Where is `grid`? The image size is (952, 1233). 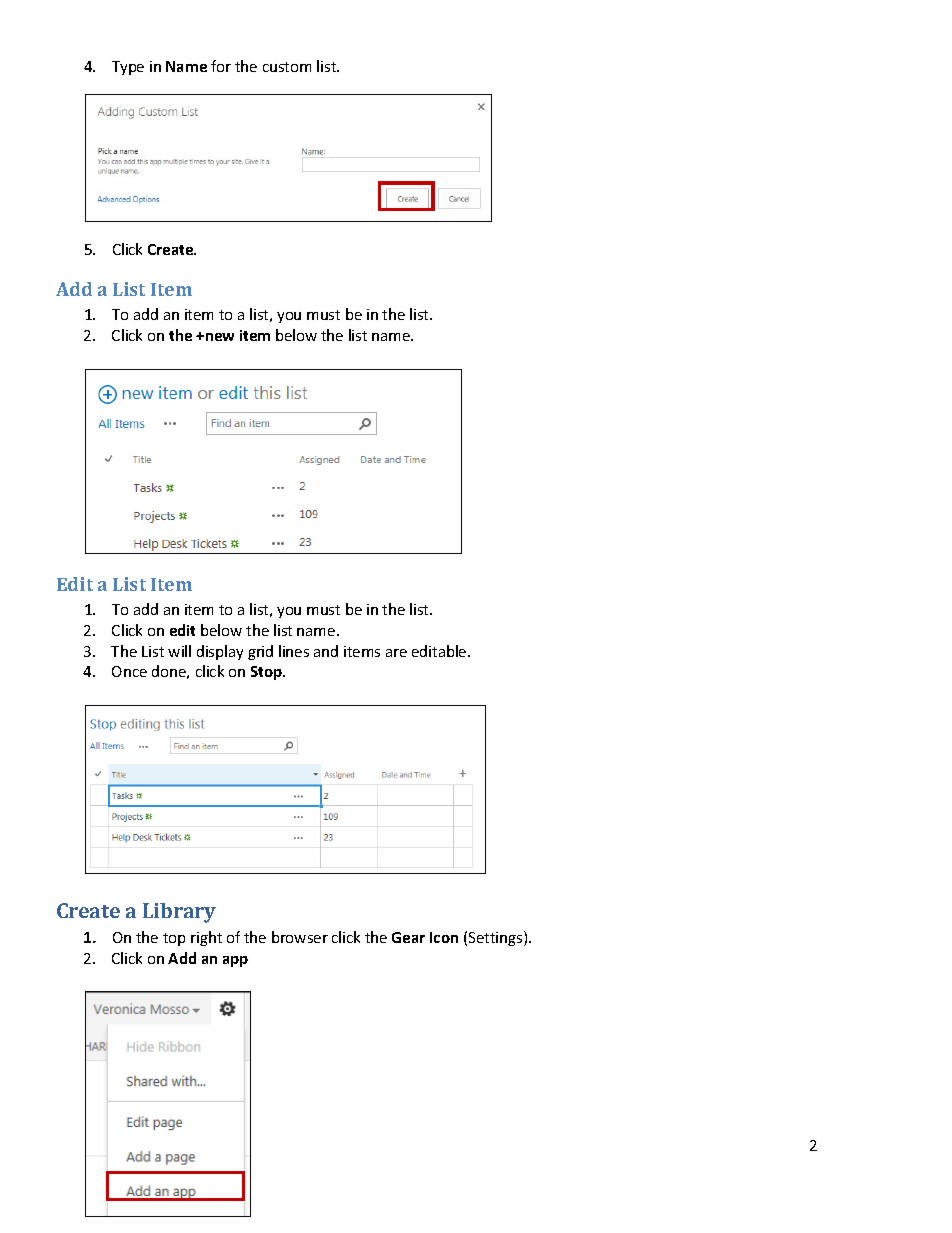
grid is located at coordinates (260, 652).
